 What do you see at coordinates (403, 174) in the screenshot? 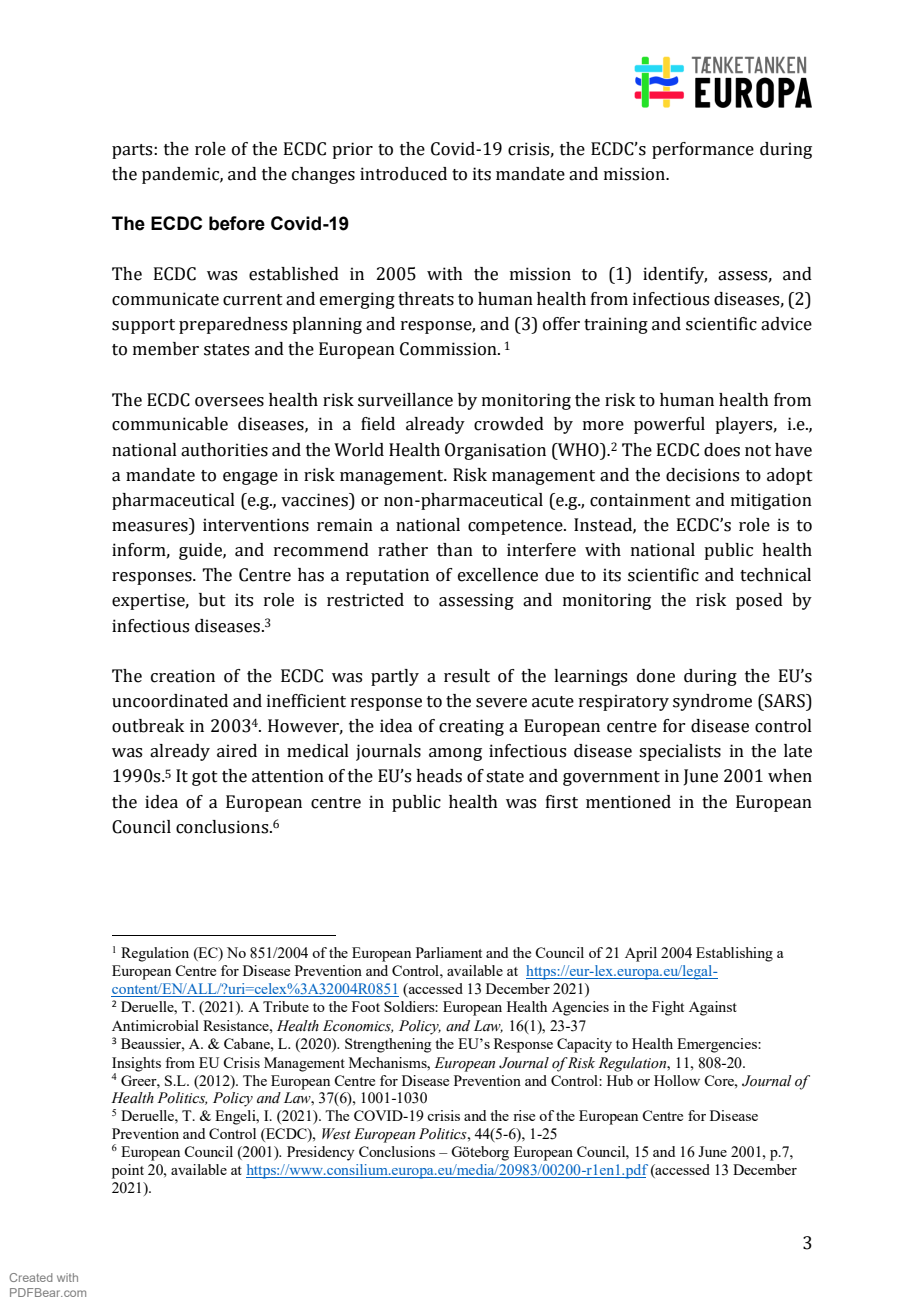
I see `introduced` at bounding box center [403, 174].
